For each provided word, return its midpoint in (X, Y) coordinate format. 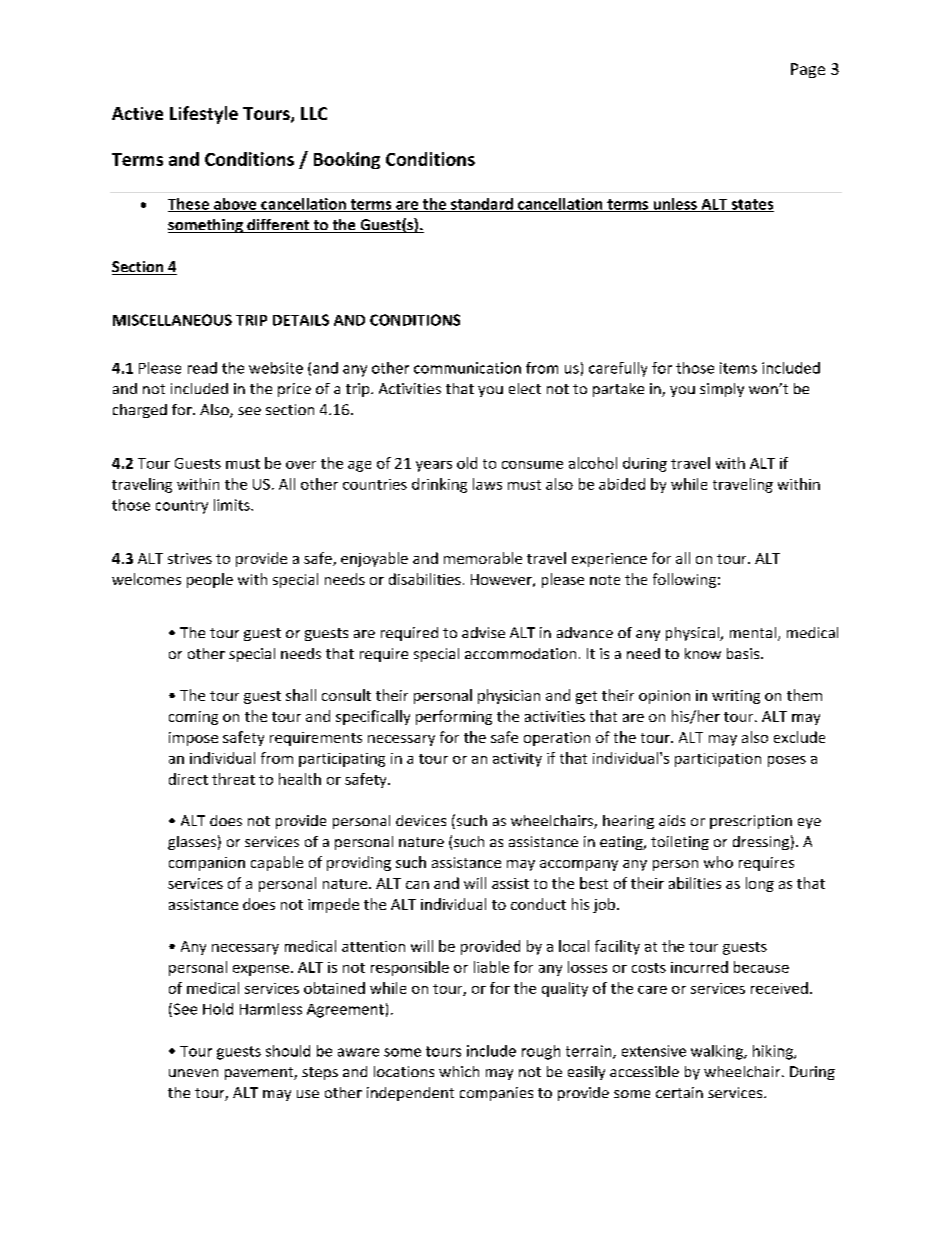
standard (482, 205)
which (459, 1071)
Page (808, 70)
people (210, 580)
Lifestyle (204, 115)
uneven (193, 1073)
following (684, 580)
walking (718, 1052)
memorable (483, 558)
